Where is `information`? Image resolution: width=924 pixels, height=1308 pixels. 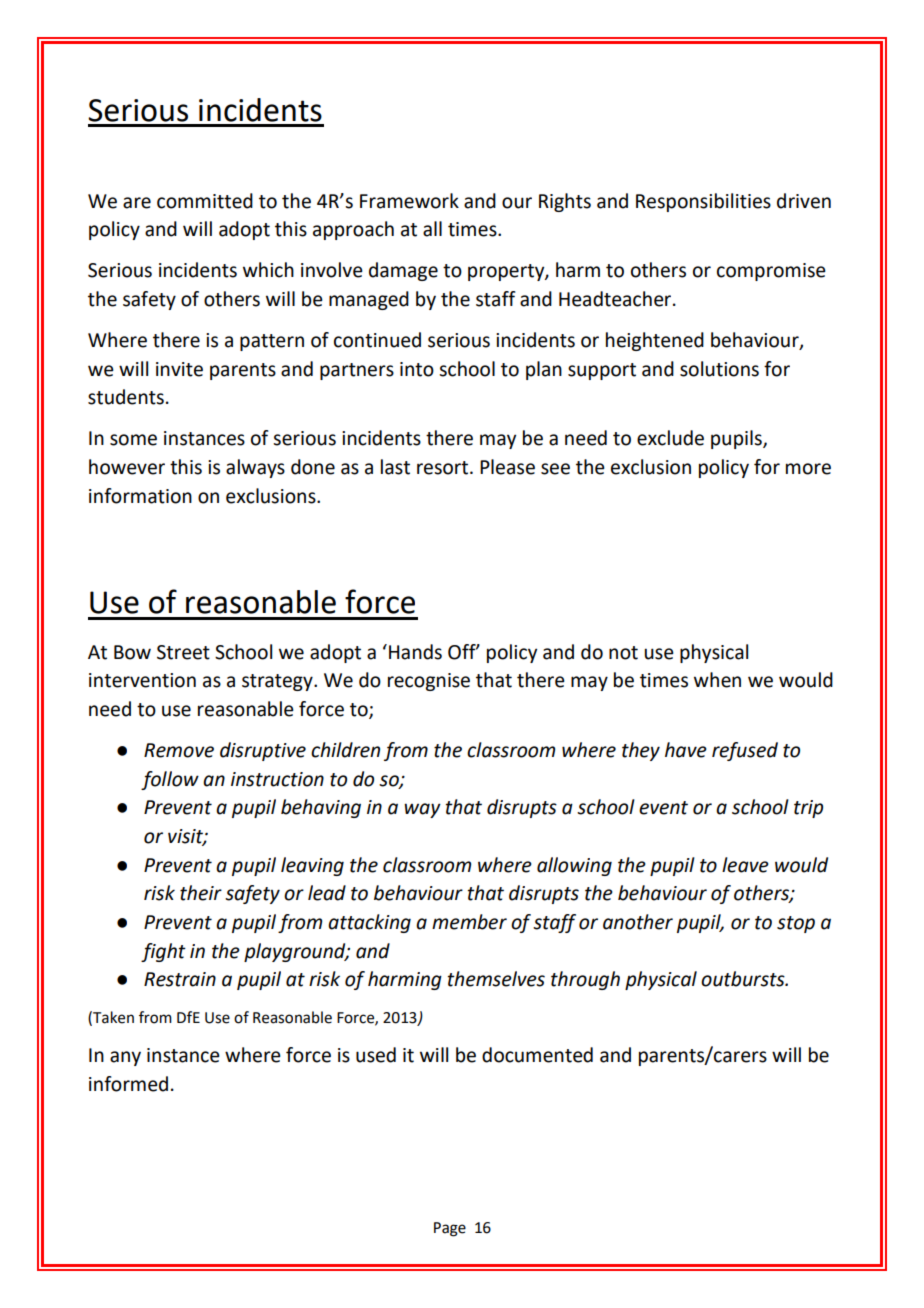 information is located at coordinates (140, 496).
